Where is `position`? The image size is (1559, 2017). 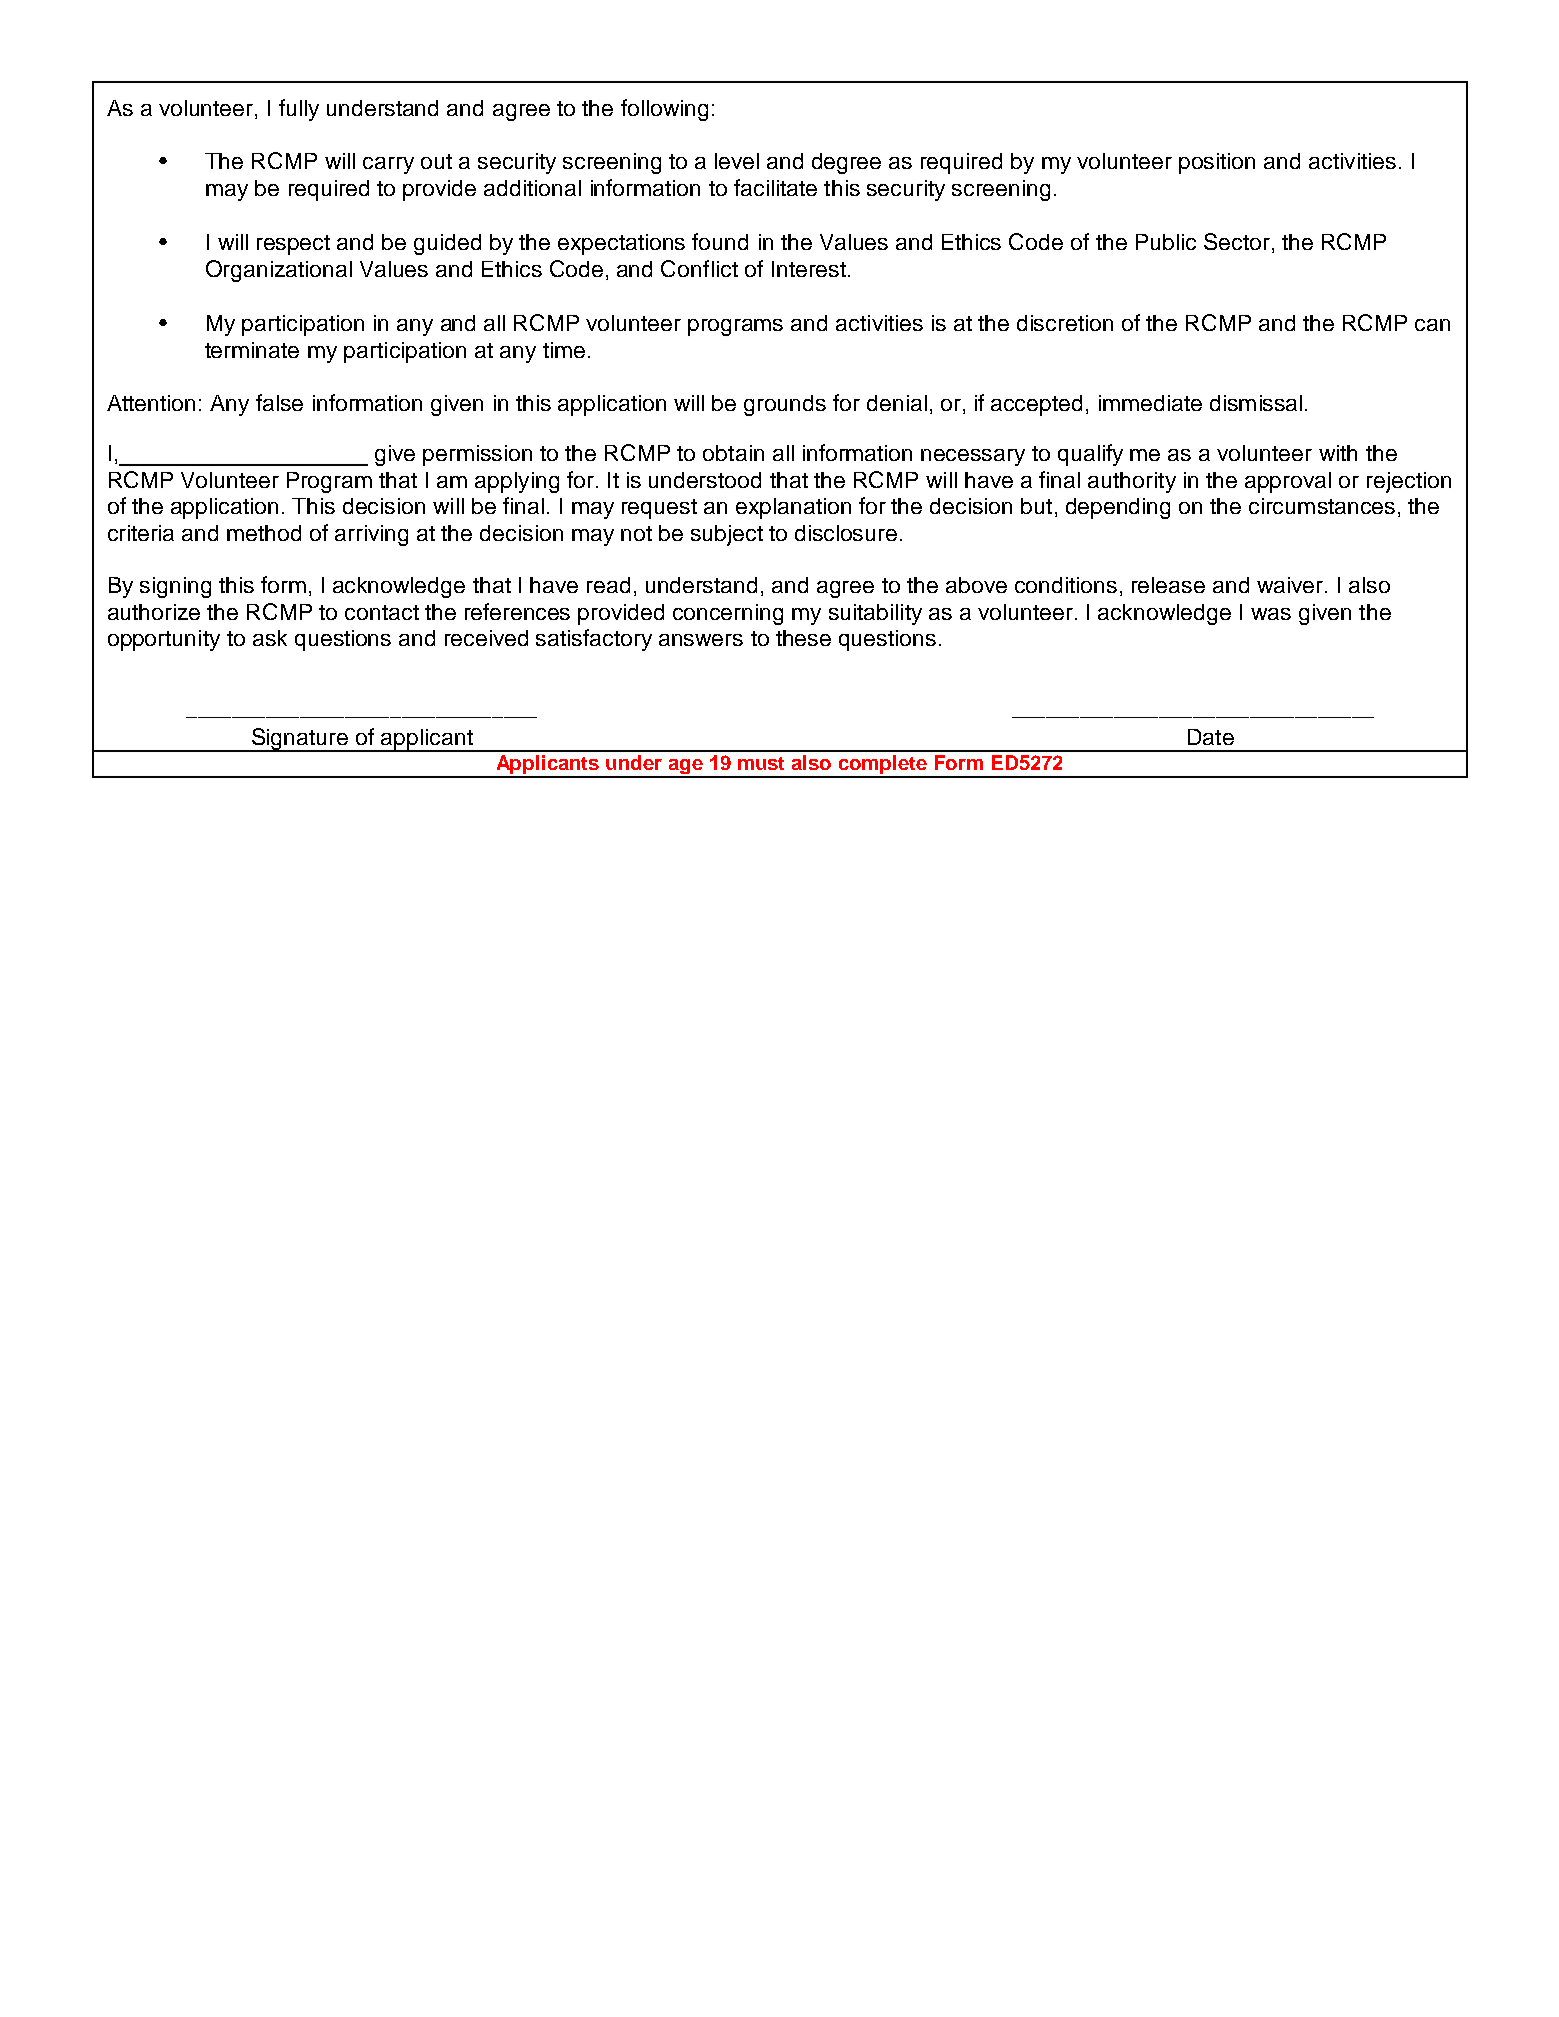
position is located at coordinates (1217, 163).
